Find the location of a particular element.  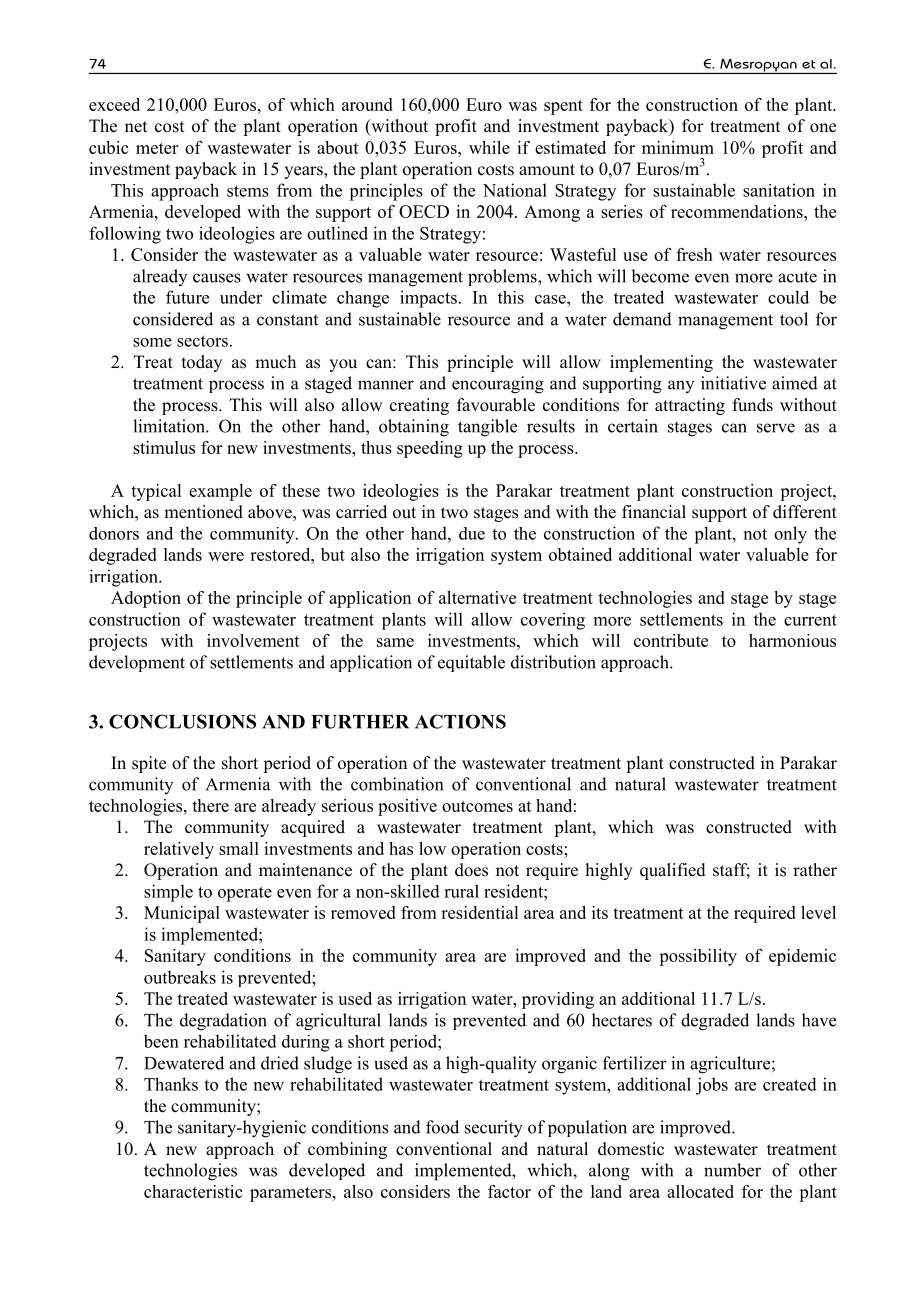

while is located at coordinates (489, 147).
